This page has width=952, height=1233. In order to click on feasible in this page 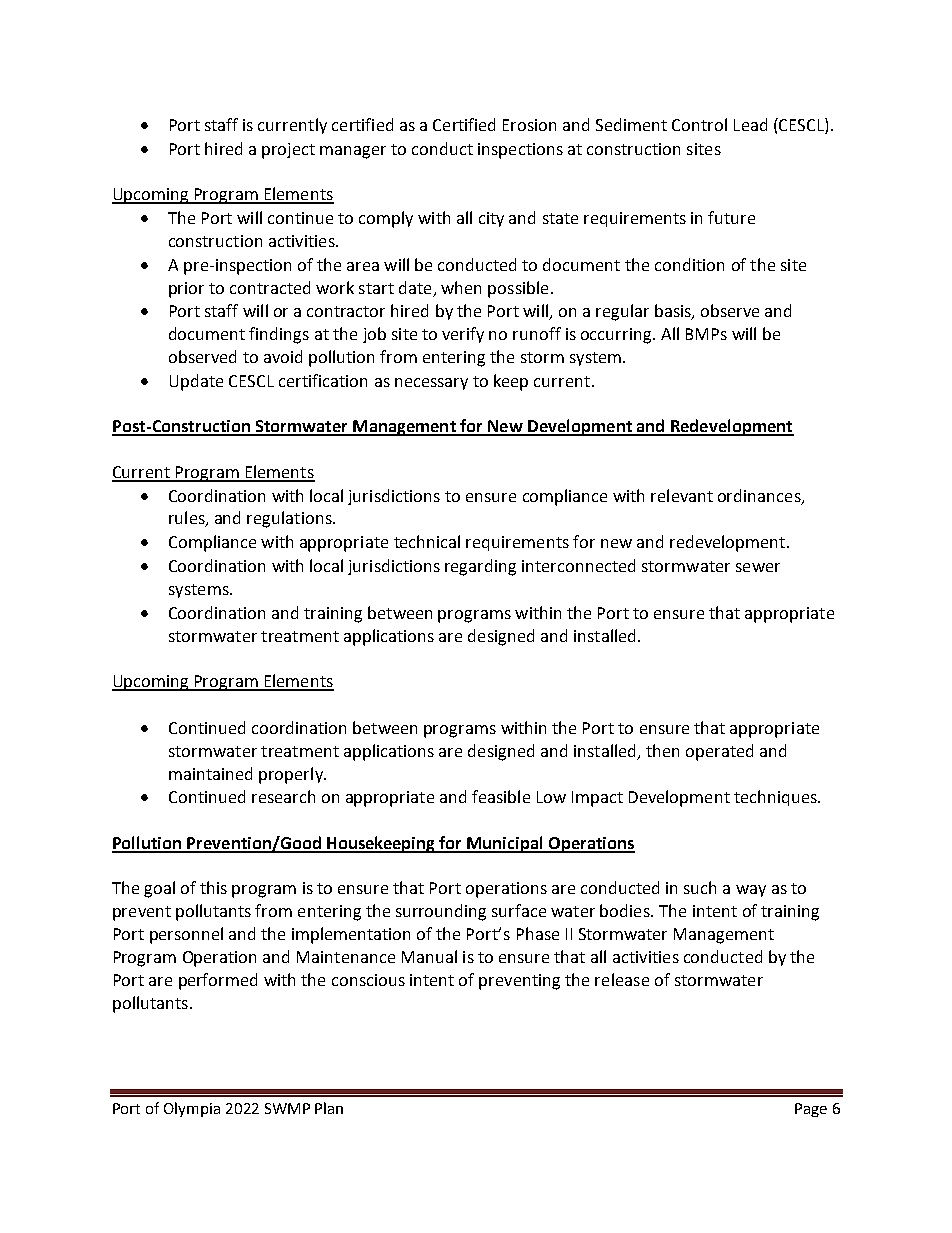, I will do `click(501, 796)`.
